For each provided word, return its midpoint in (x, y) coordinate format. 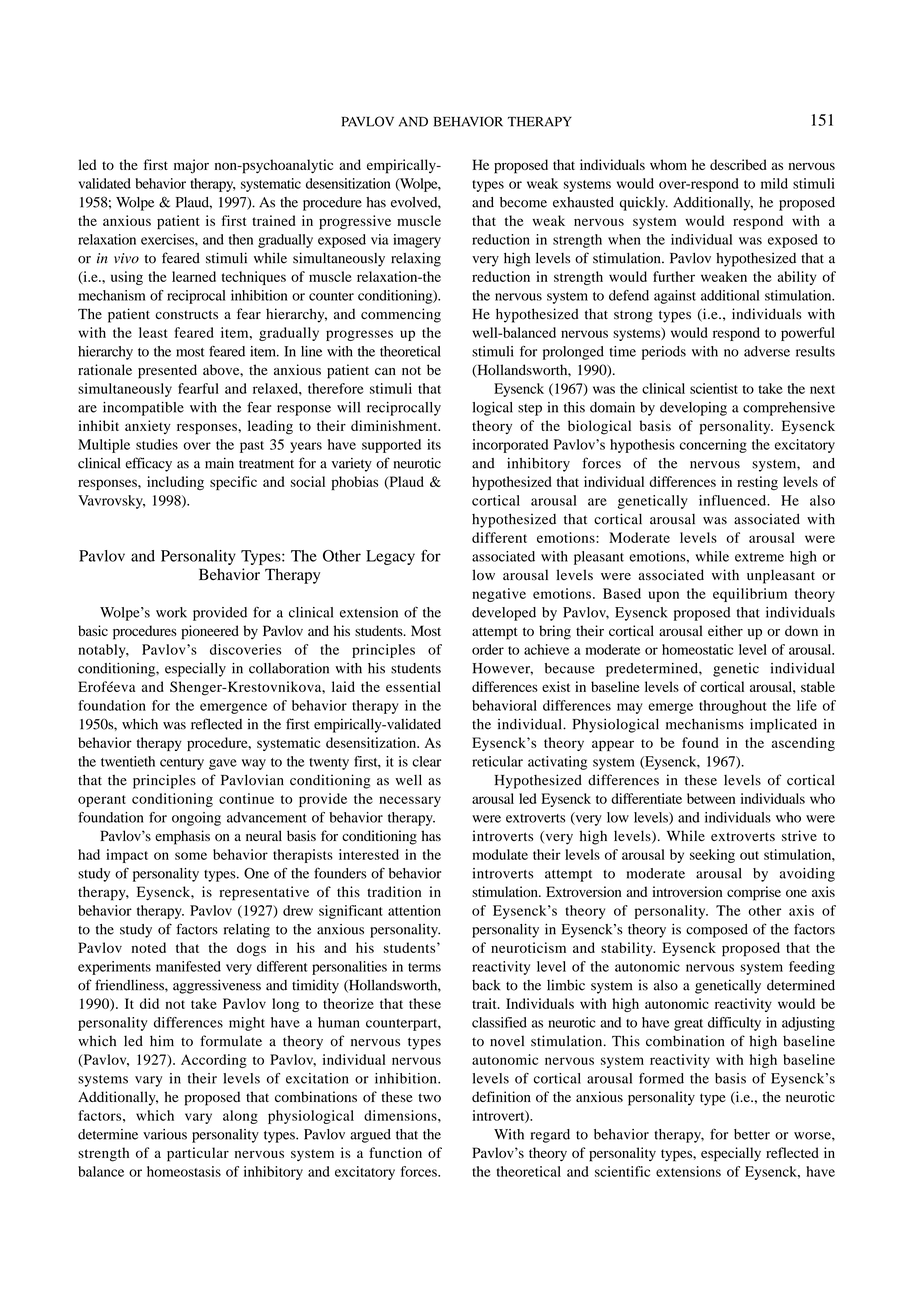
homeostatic (697, 649)
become (523, 202)
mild (774, 183)
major (191, 166)
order (488, 649)
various (165, 1134)
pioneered (210, 632)
